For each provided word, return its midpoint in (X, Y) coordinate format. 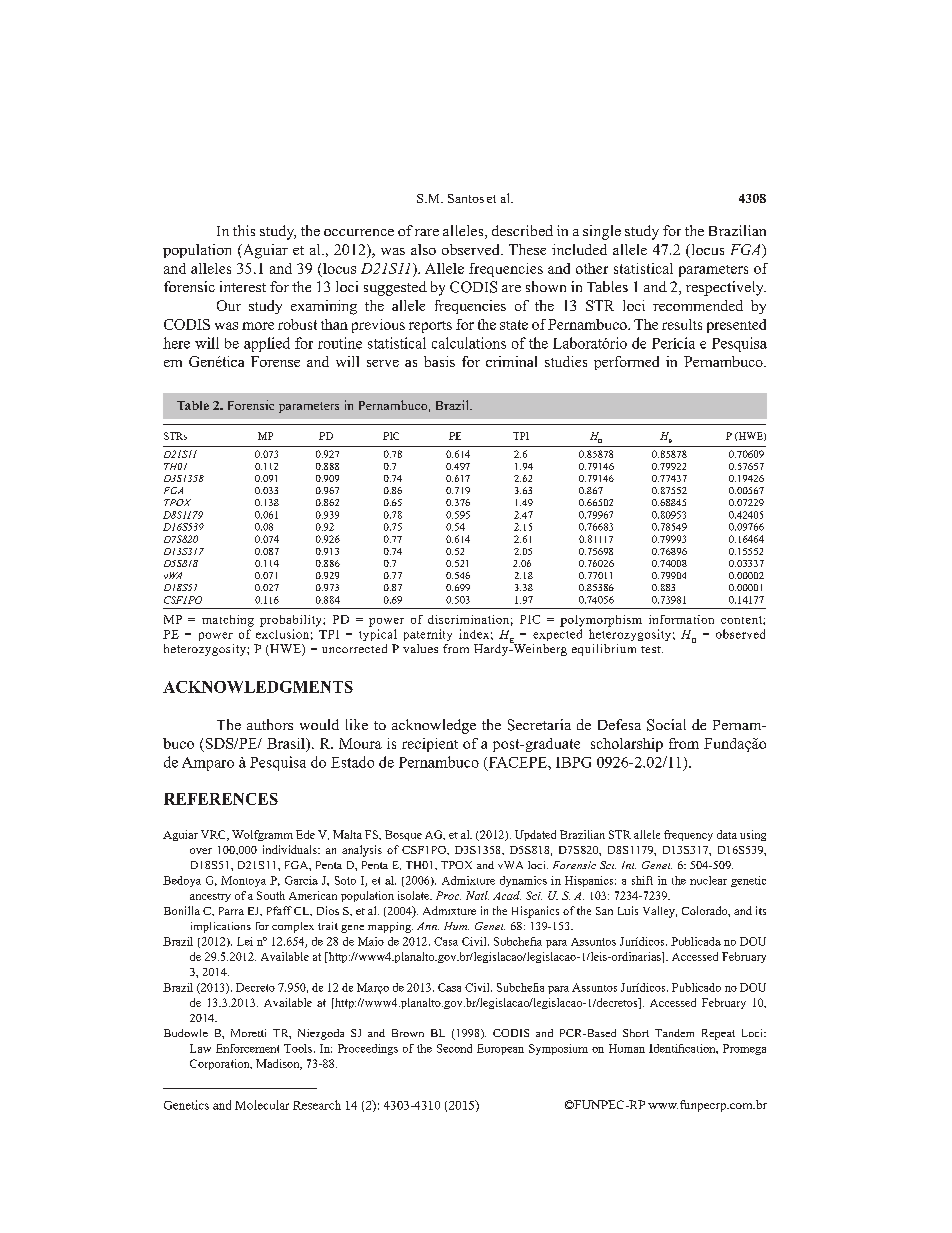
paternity (428, 635)
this (244, 230)
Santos (466, 198)
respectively (726, 288)
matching (228, 621)
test (652, 649)
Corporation (221, 1064)
